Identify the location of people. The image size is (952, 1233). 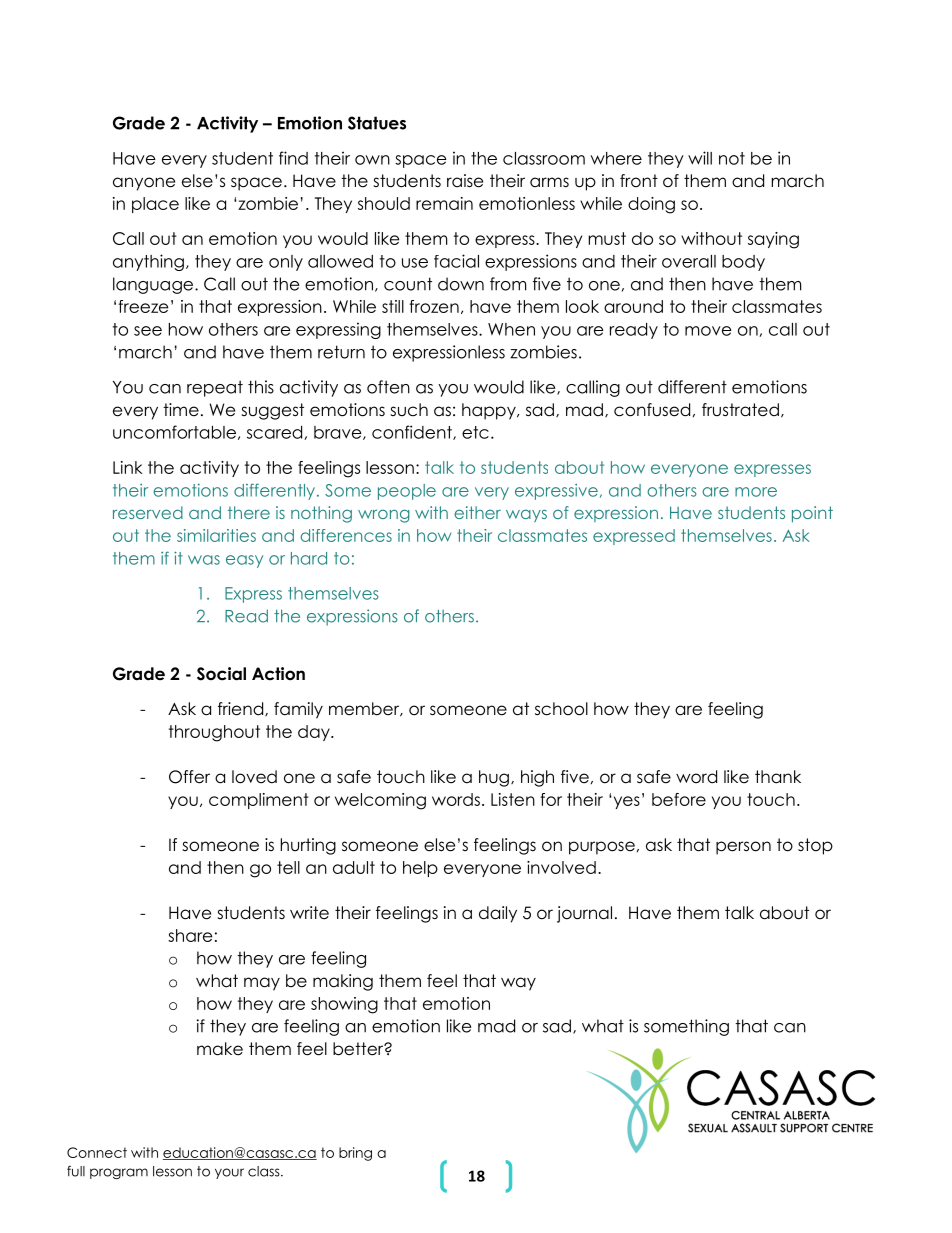
(407, 492).
